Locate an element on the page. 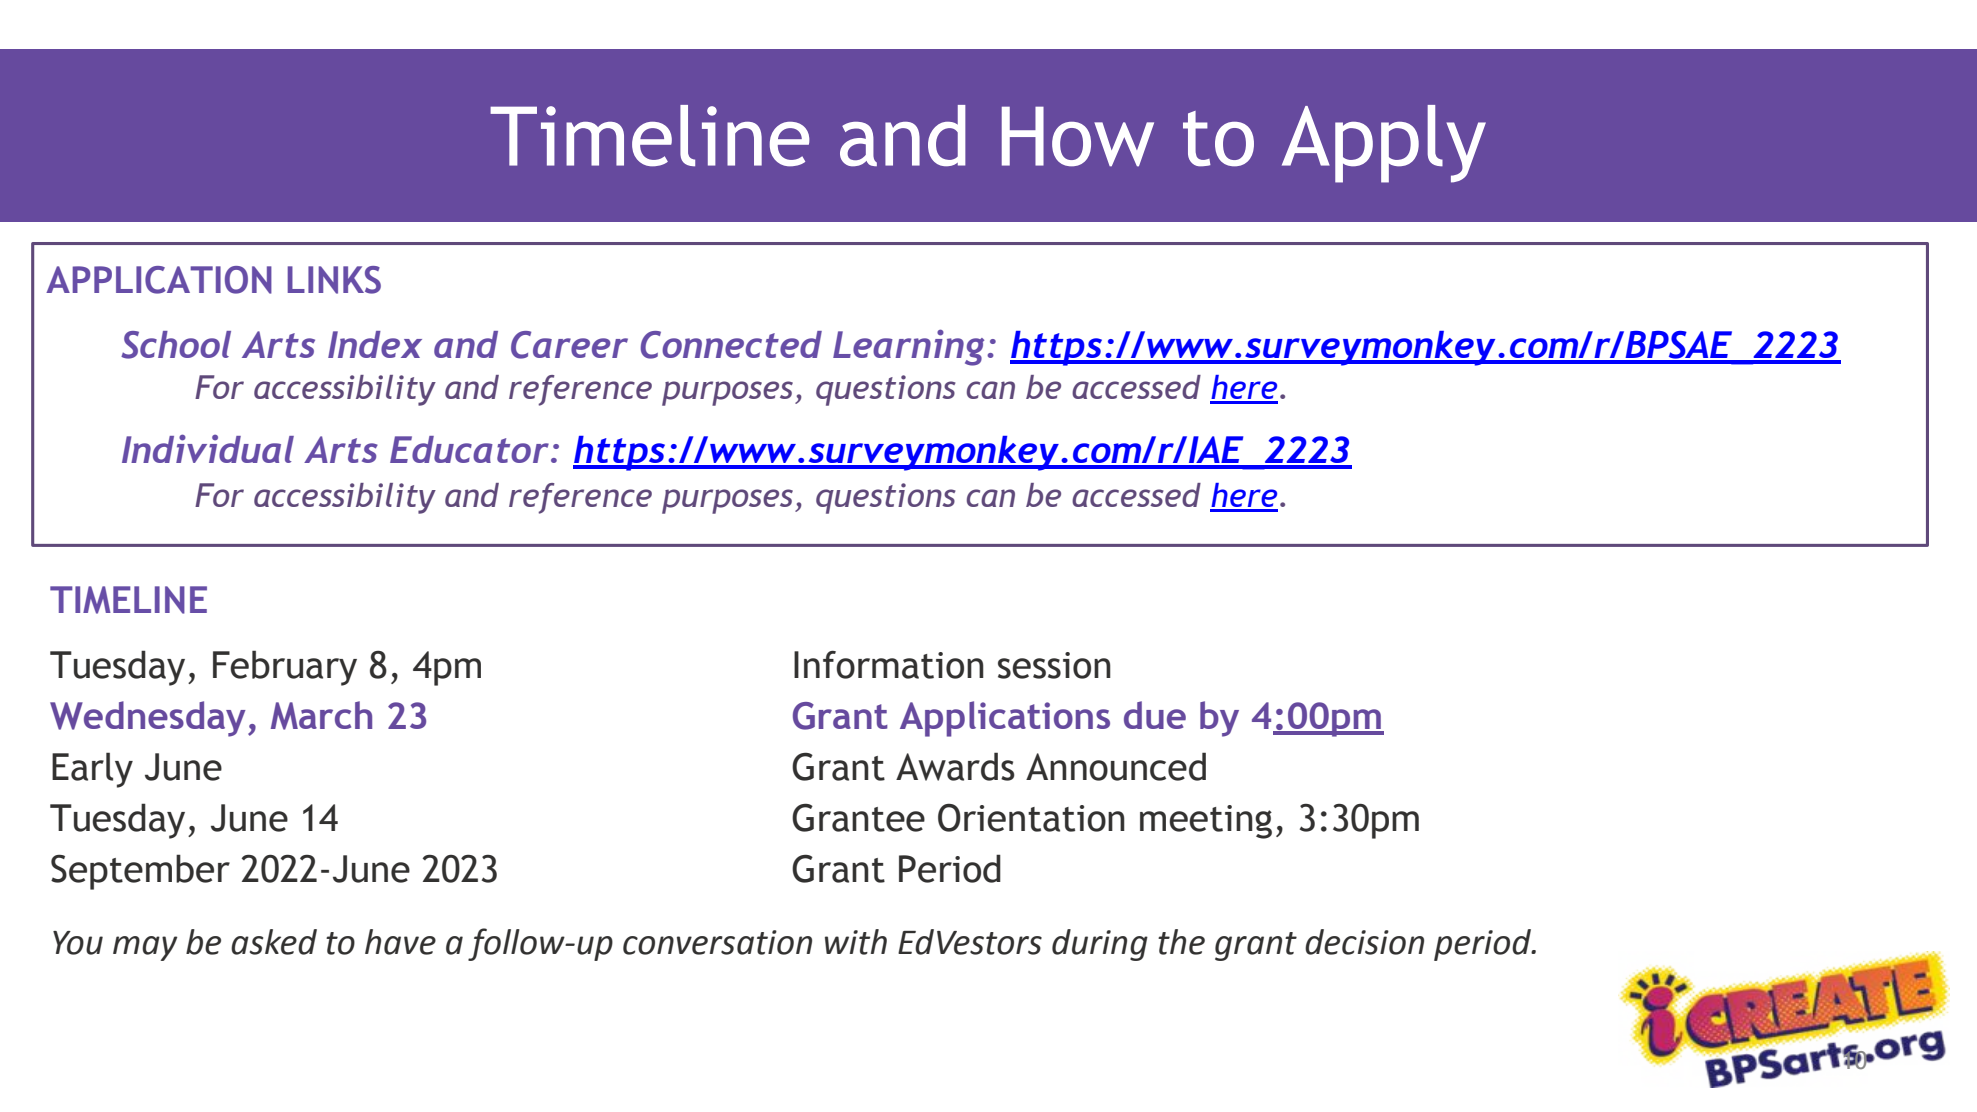 This document has height=1112, width=1977. Apply is located at coordinates (1384, 144).
